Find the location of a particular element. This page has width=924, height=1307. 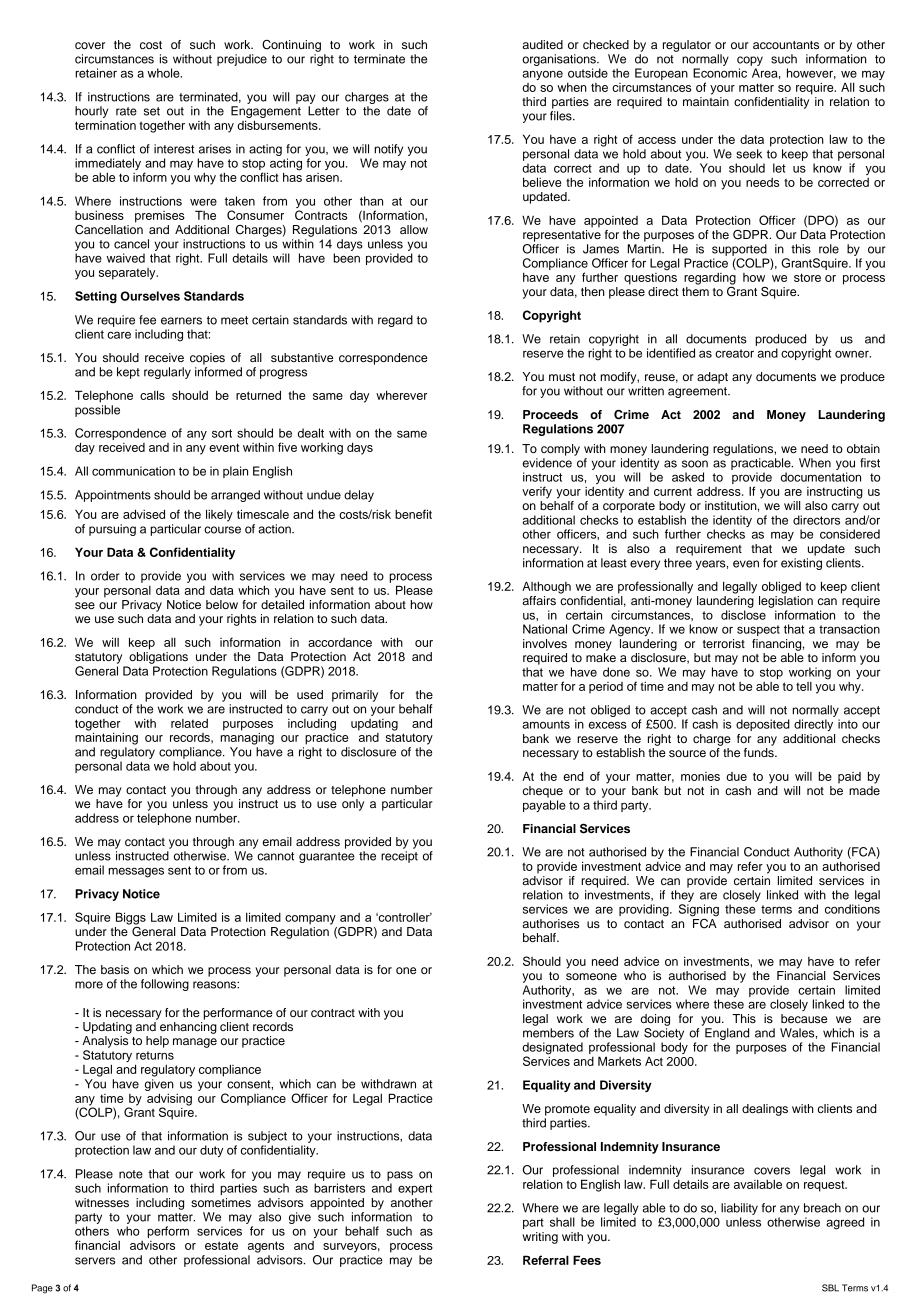

liability is located at coordinates (739, 1209).
